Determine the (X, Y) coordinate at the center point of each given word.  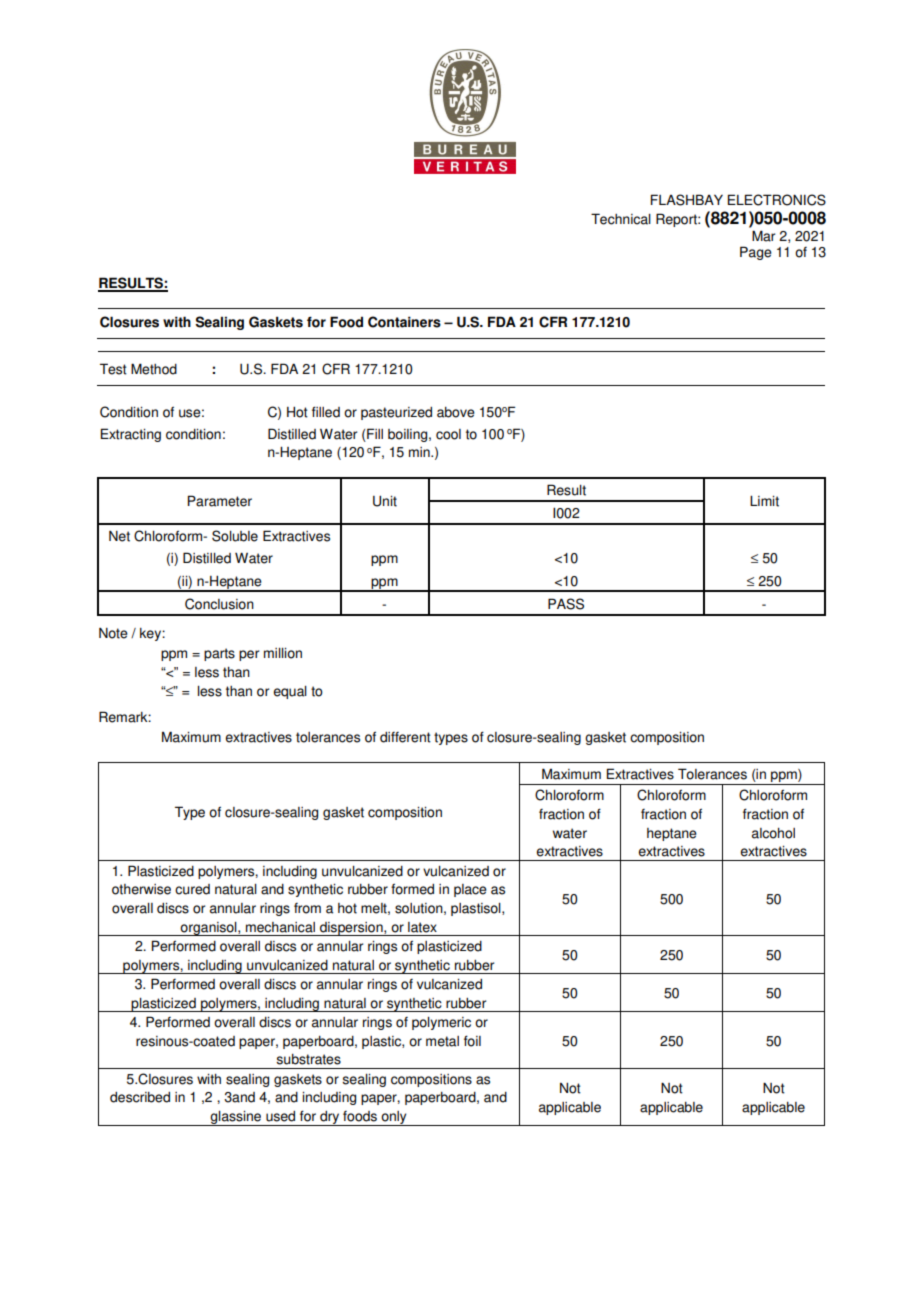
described (140, 1097)
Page (756, 253)
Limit (764, 501)
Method (154, 369)
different (405, 737)
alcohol (773, 833)
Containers (404, 322)
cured (192, 889)
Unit (385, 501)
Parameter (220, 501)
